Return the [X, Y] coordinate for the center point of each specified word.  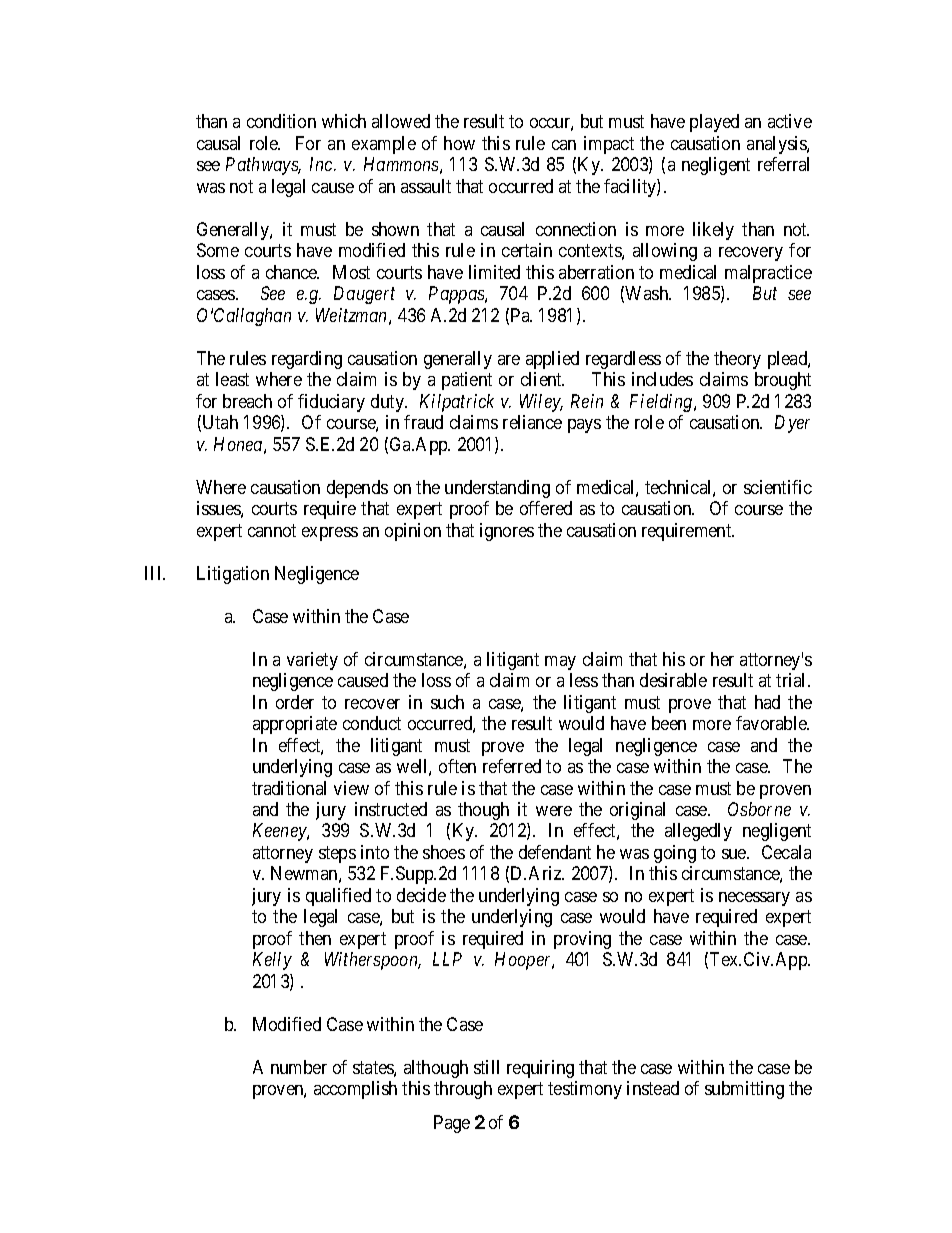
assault [426, 186]
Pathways [263, 166]
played [714, 123]
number [299, 1067]
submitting [744, 1090]
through [463, 1090]
